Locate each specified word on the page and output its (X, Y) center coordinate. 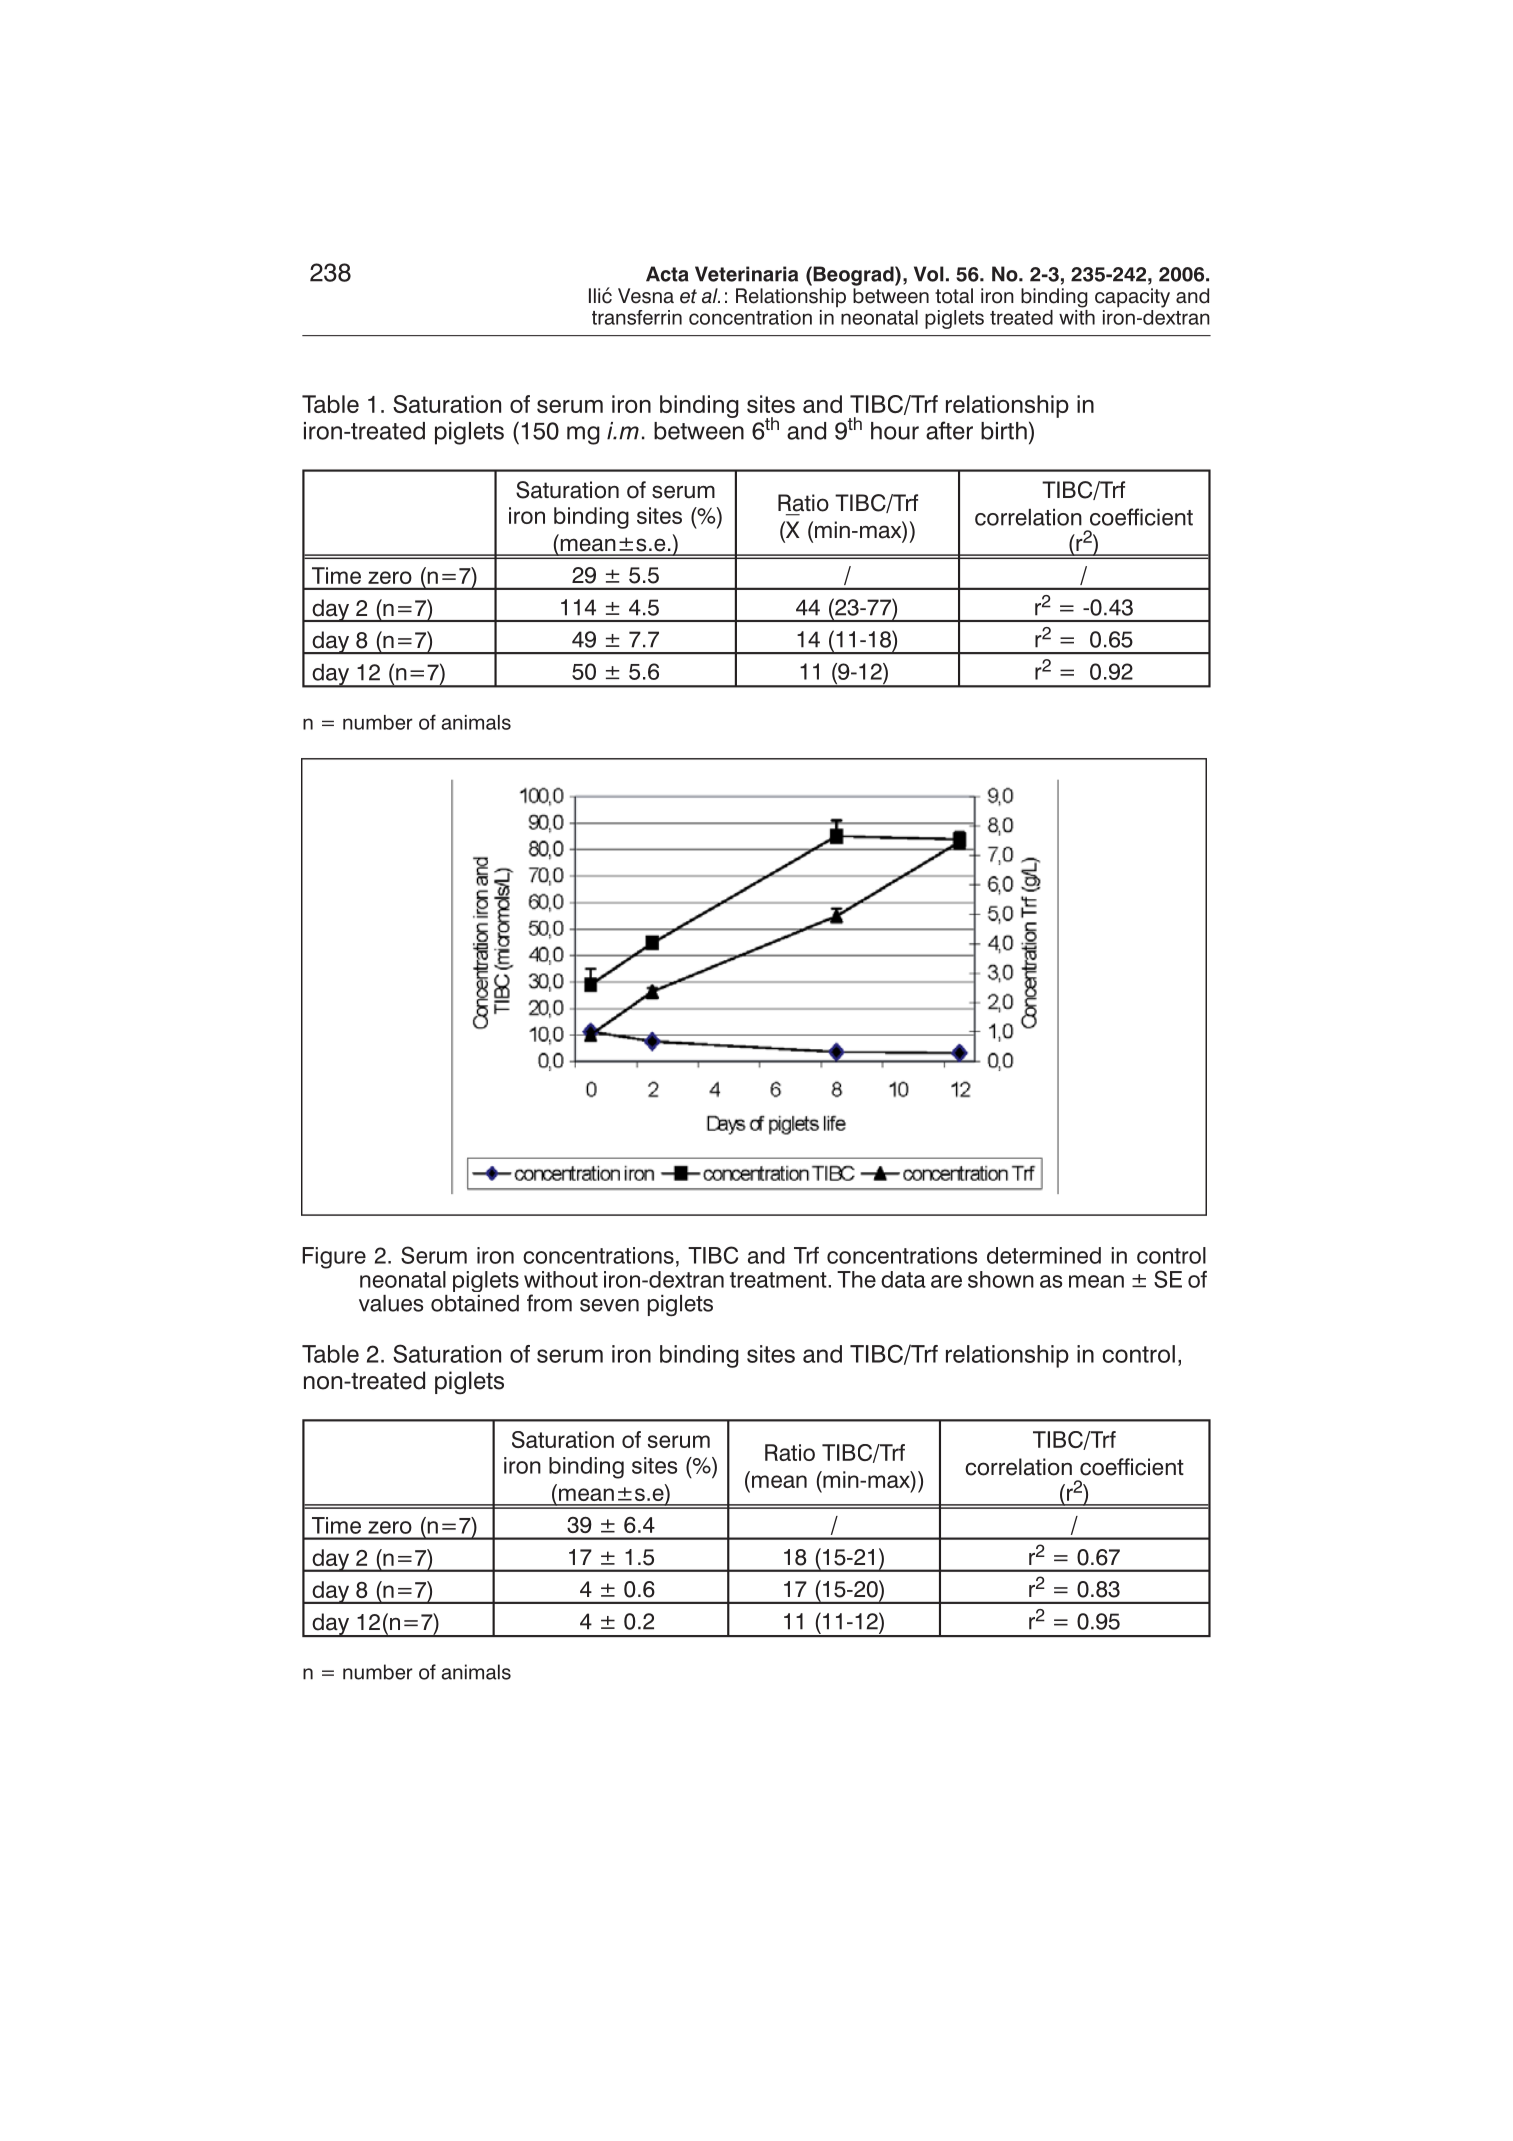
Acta (667, 274)
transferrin (637, 317)
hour (895, 431)
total (954, 296)
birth (1004, 431)
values (391, 1303)
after (949, 430)
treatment (779, 1280)
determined (1044, 1255)
